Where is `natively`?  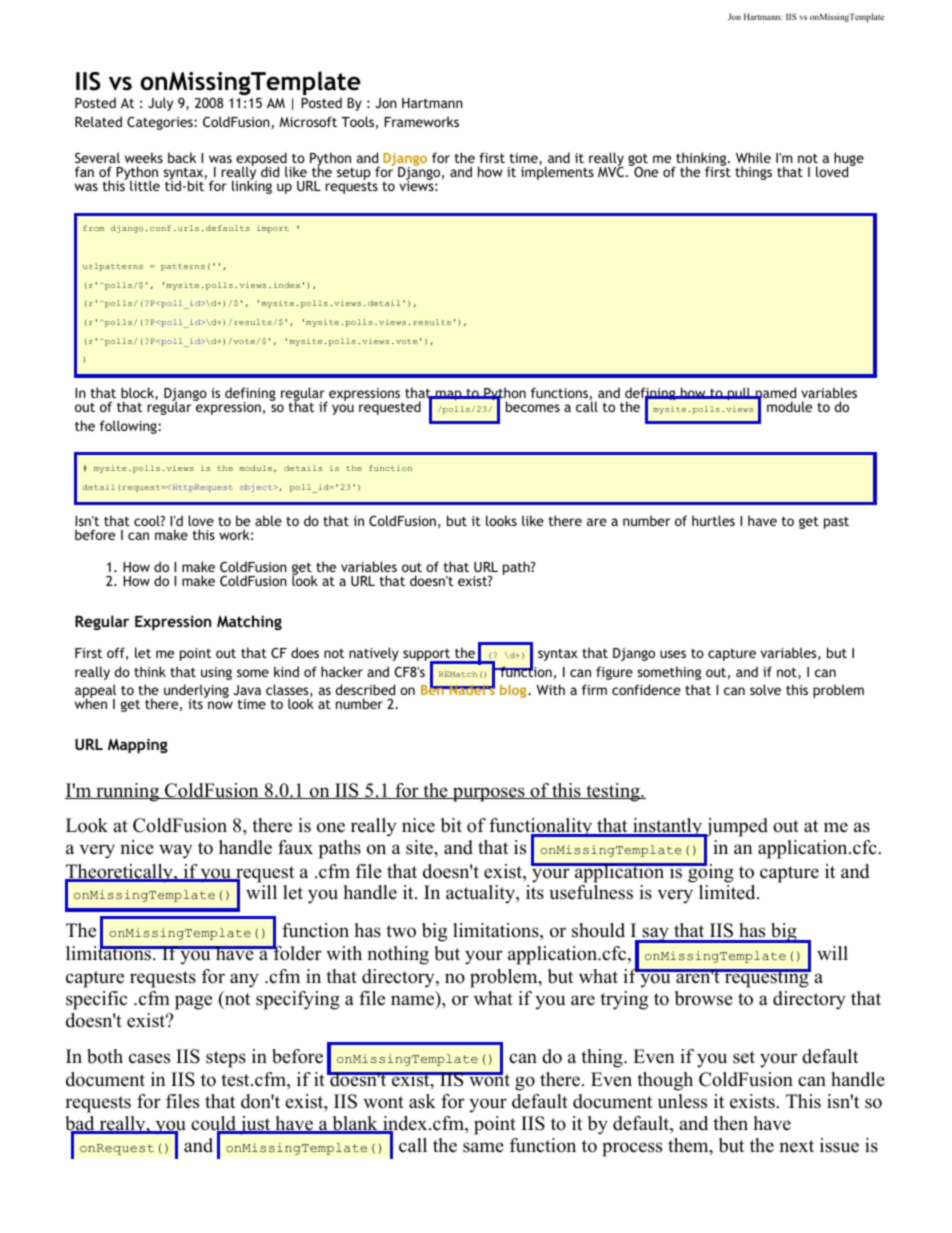
natively is located at coordinates (374, 654).
